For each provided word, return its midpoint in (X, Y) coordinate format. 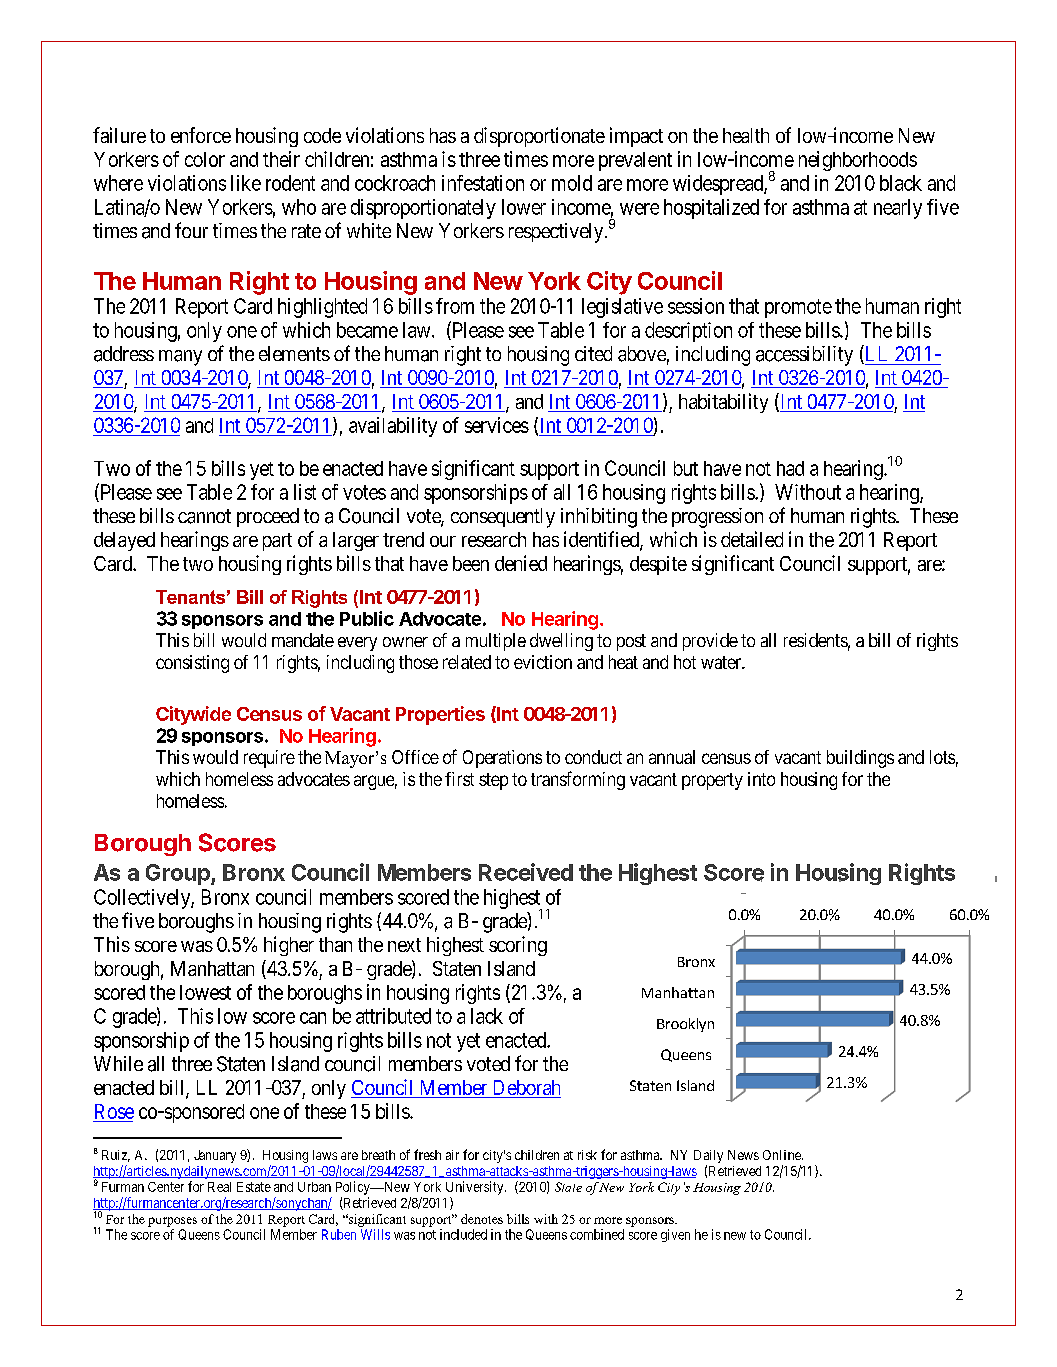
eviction (543, 662)
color (205, 159)
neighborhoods (858, 161)
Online (783, 1155)
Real (219, 1187)
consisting (192, 664)
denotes (482, 1219)
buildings (860, 759)
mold (572, 183)
